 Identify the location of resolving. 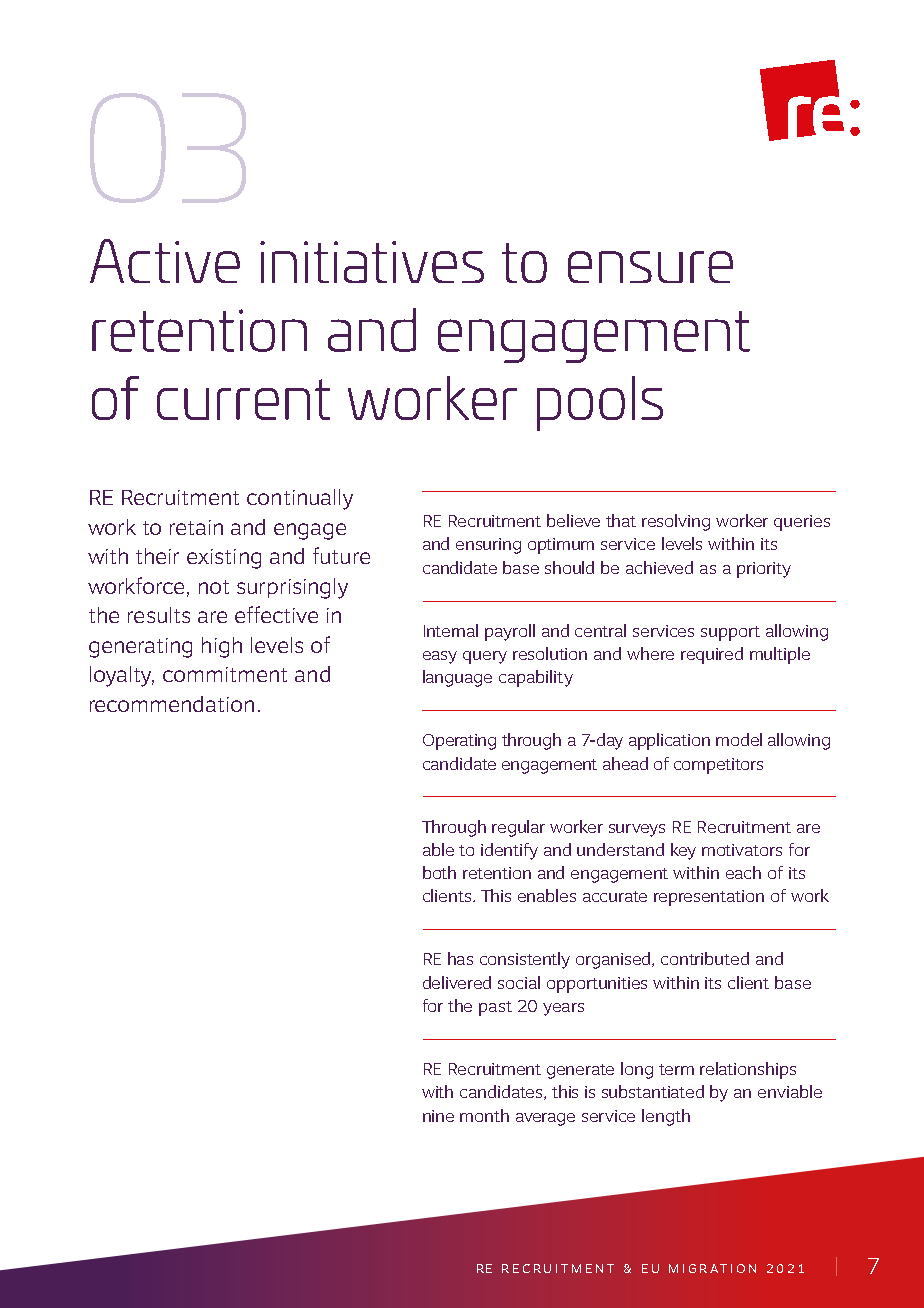
(676, 522).
